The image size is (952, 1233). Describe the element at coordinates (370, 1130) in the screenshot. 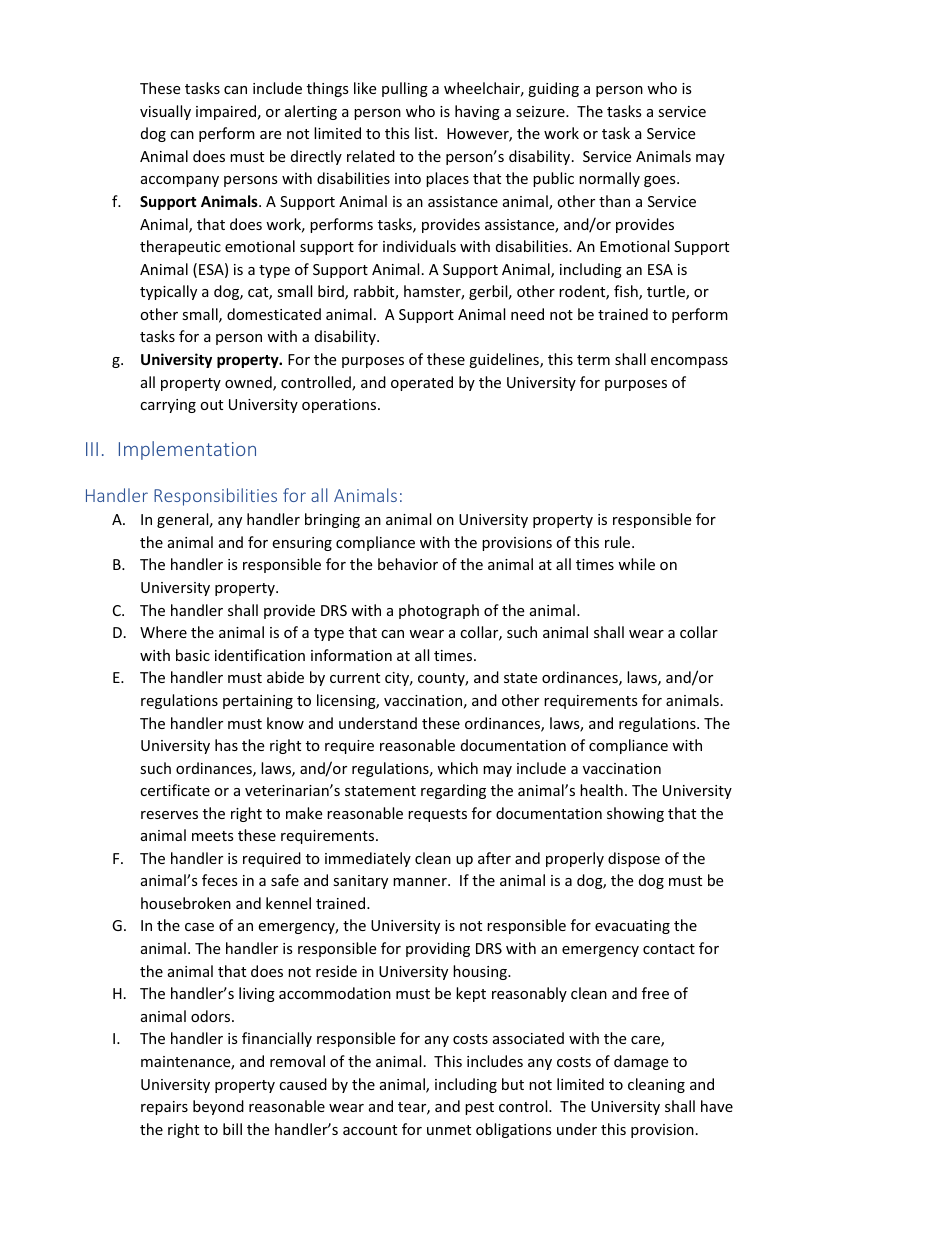

I see `account` at that location.
